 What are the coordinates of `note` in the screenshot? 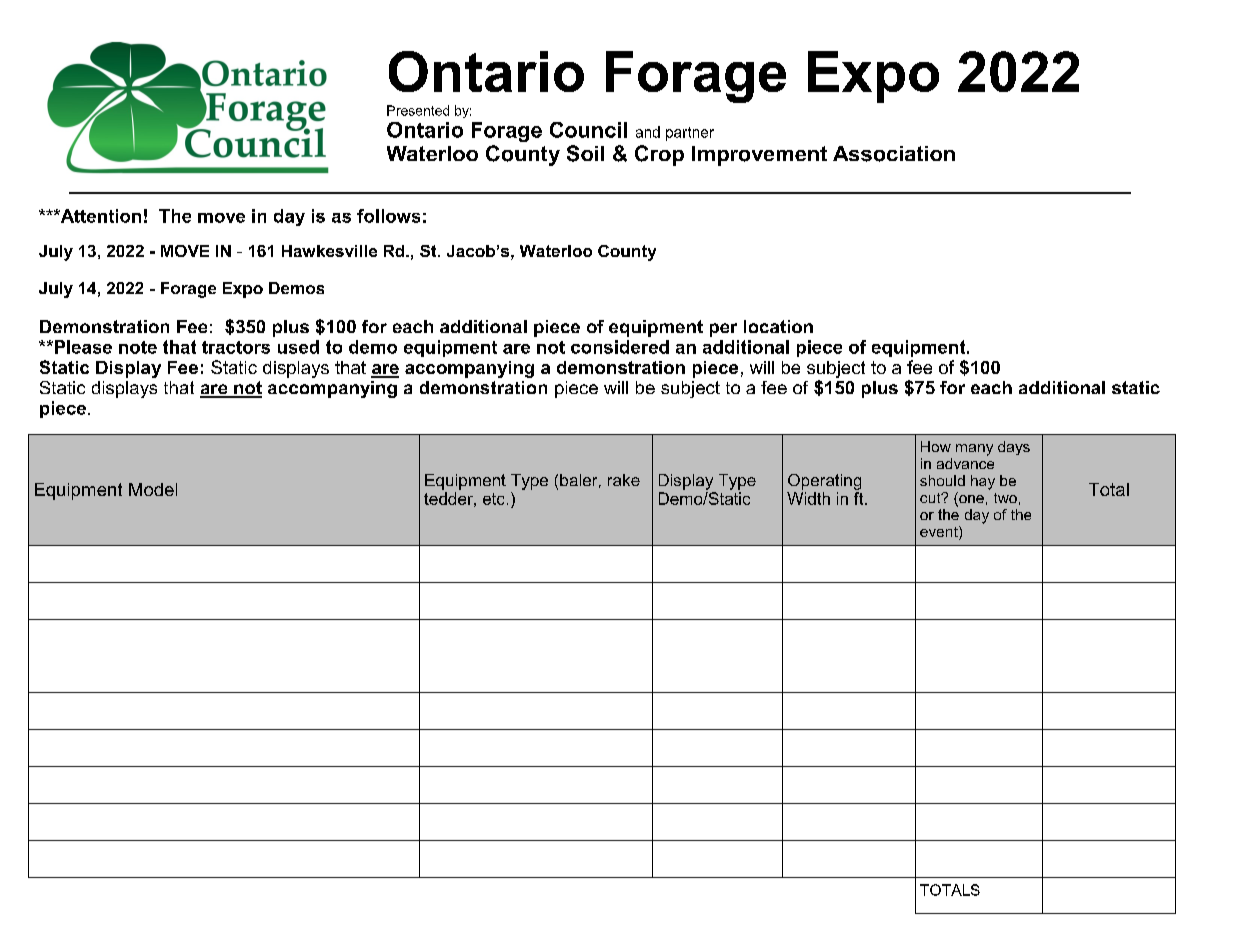 It's located at (138, 347).
